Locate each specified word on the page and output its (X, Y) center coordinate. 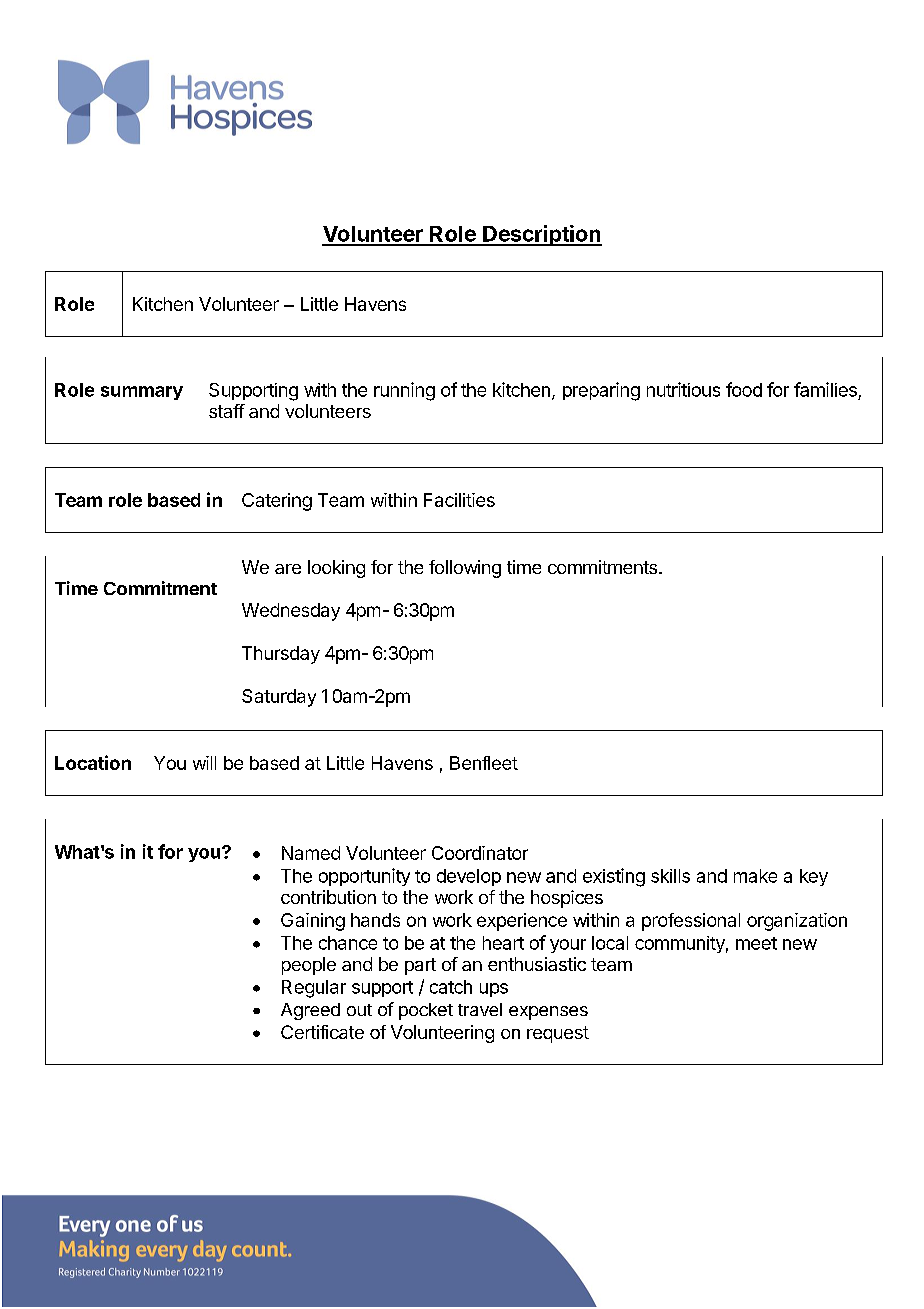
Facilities (459, 500)
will (204, 763)
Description (541, 235)
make (755, 876)
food (744, 389)
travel (480, 1009)
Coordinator (480, 853)
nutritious (683, 389)
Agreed (310, 1011)
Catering (277, 502)
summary (142, 393)
